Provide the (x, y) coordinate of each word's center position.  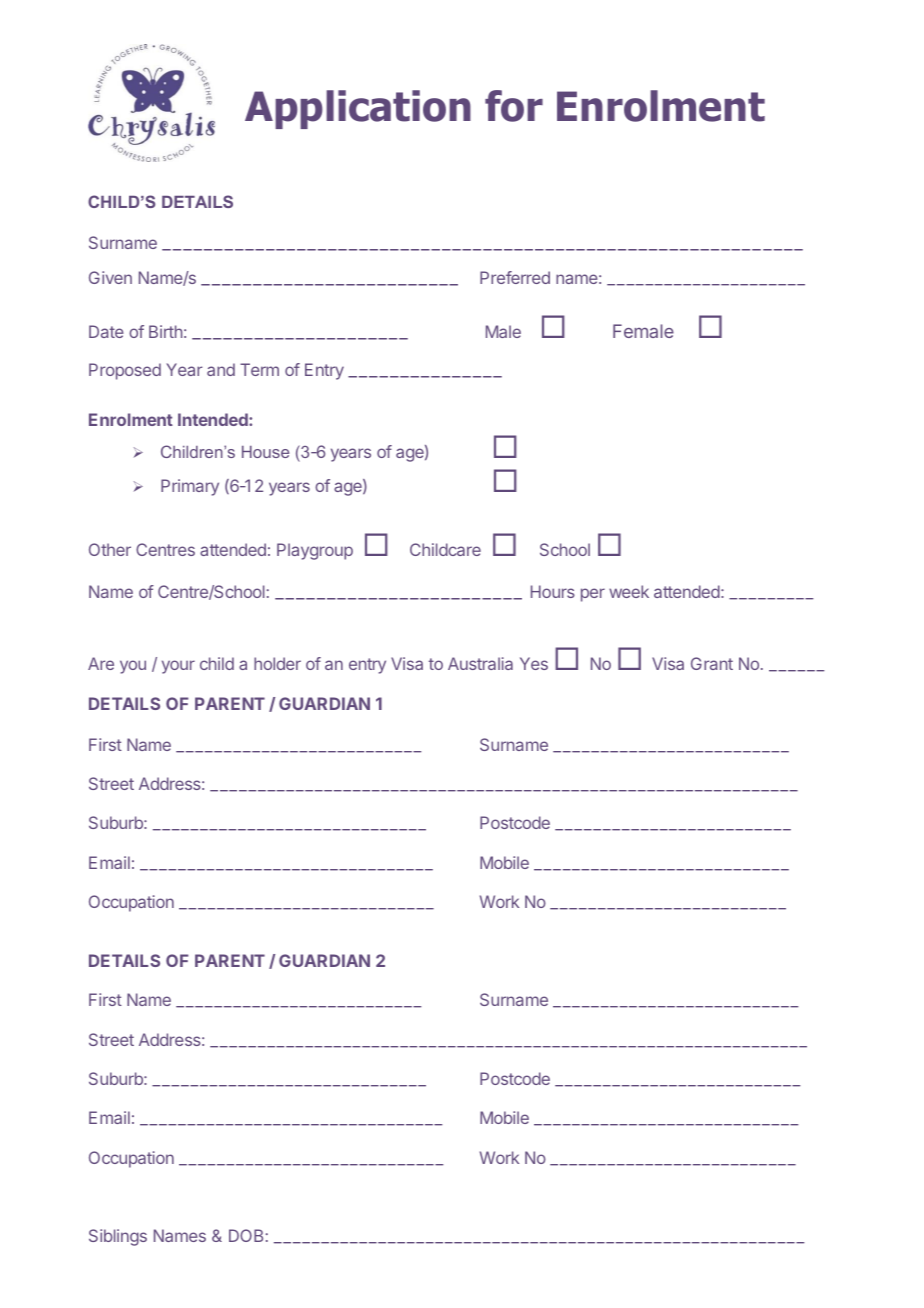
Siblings (118, 1237)
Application (358, 109)
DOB (246, 1235)
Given (110, 277)
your (178, 667)
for (514, 106)
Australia (480, 663)
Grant (712, 663)
